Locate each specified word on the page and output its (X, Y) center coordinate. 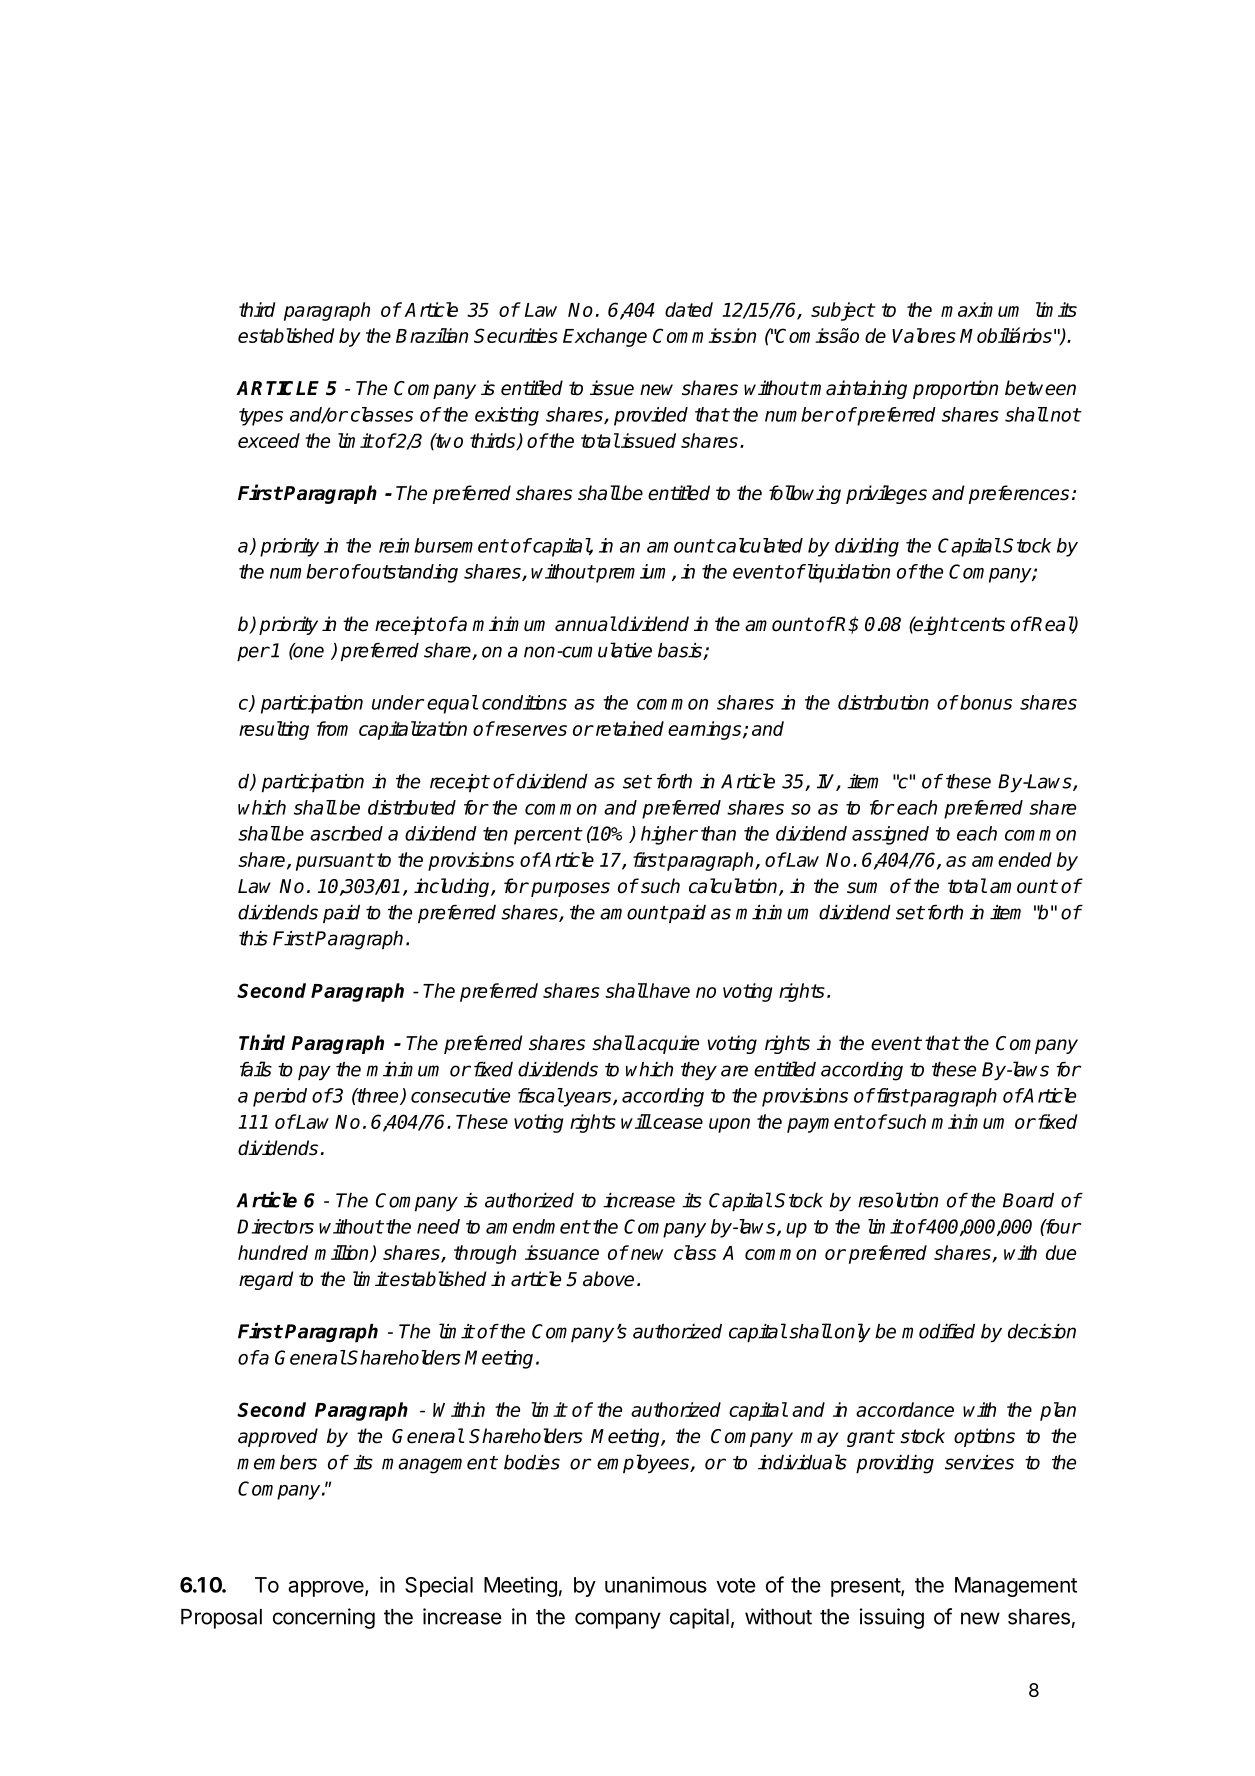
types (261, 417)
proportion (955, 389)
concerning (324, 1618)
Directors (275, 1226)
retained (628, 728)
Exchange (605, 337)
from (332, 728)
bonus (986, 702)
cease (677, 1123)
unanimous (656, 1584)
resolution (898, 1200)
